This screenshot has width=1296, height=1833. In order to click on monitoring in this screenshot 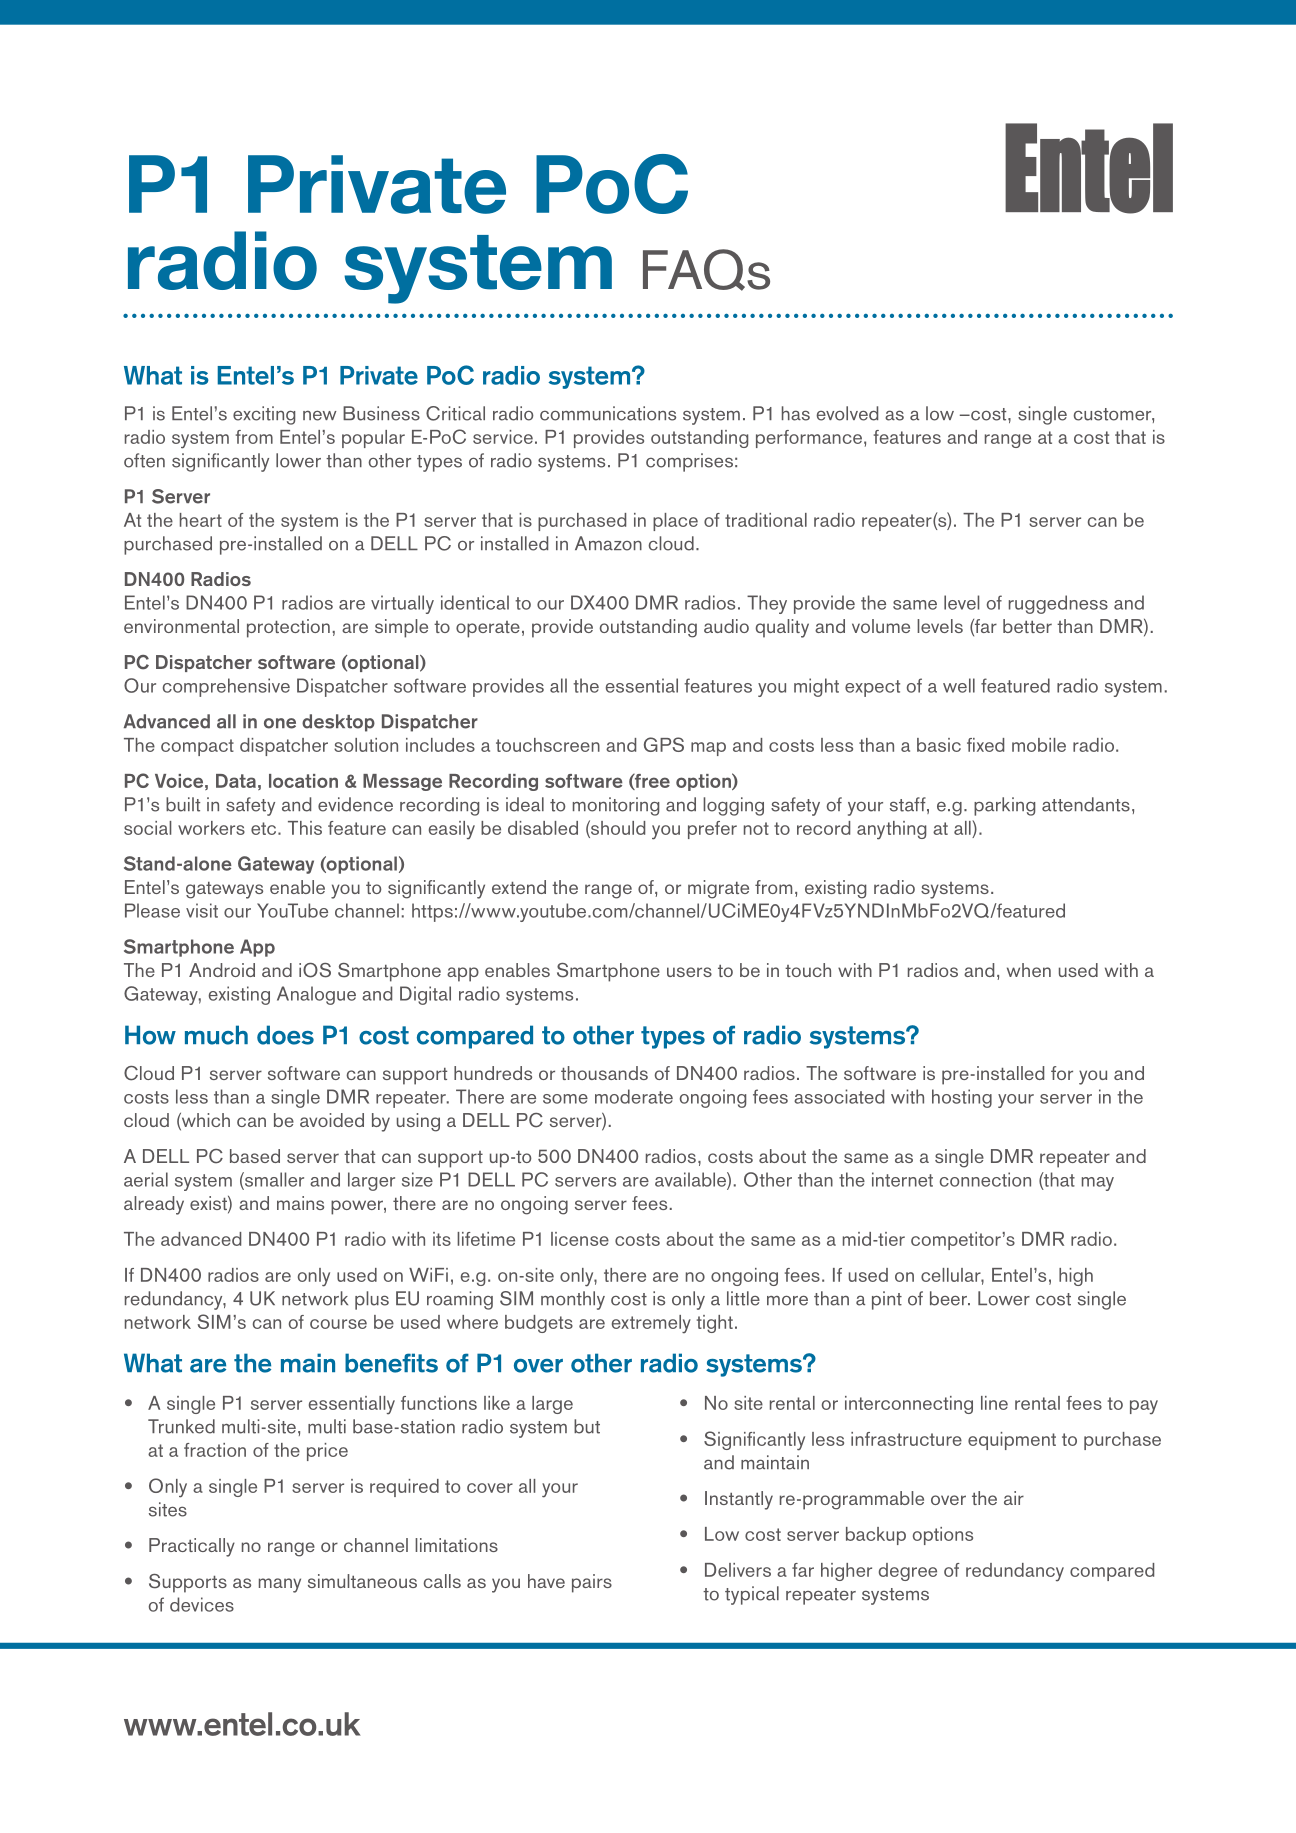, I will do `click(616, 806)`.
